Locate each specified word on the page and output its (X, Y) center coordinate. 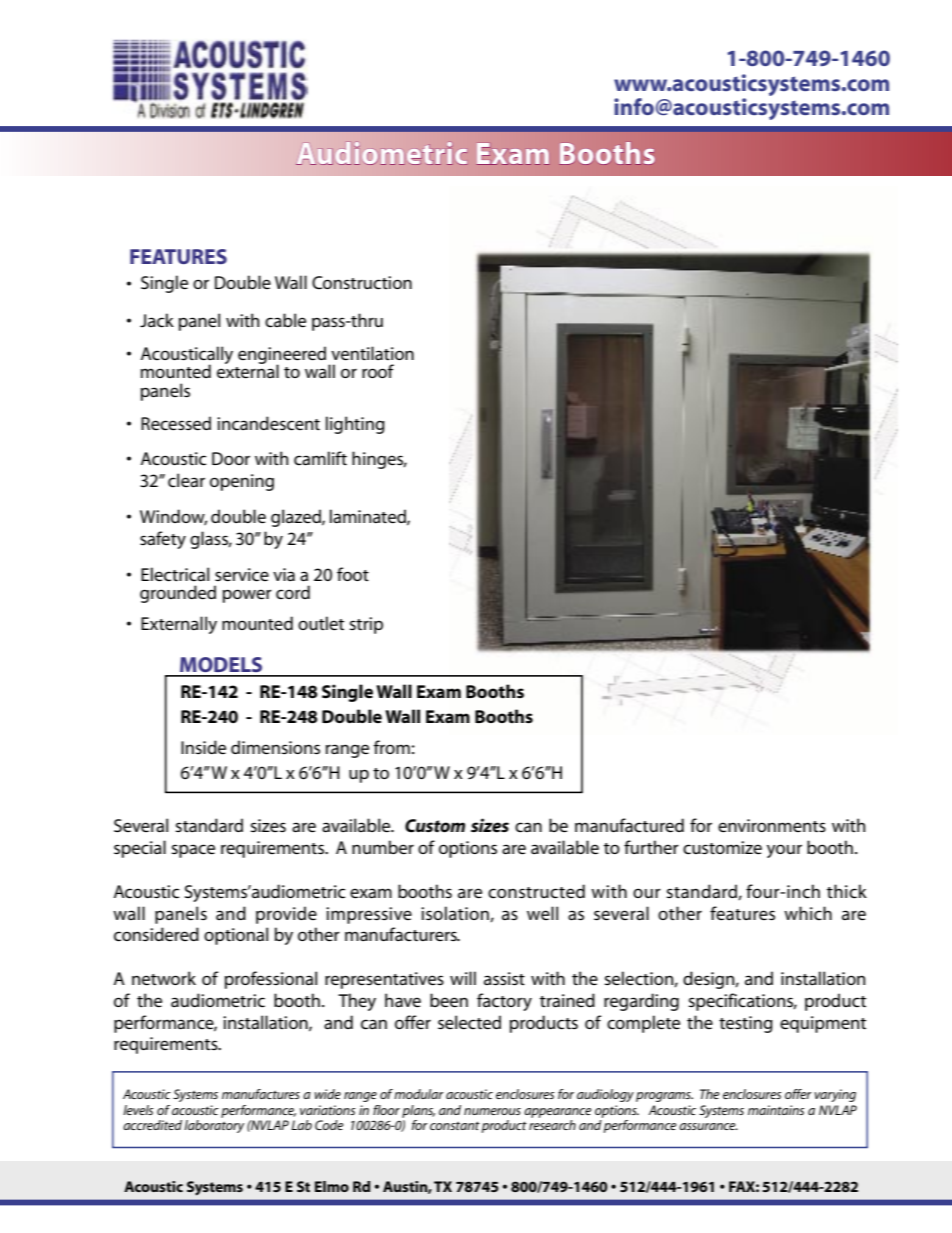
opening (242, 482)
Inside (203, 747)
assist (504, 978)
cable (285, 320)
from (392, 747)
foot (353, 574)
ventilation (372, 353)
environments (772, 825)
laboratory (214, 1126)
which (808, 913)
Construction (362, 283)
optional (236, 936)
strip (366, 625)
